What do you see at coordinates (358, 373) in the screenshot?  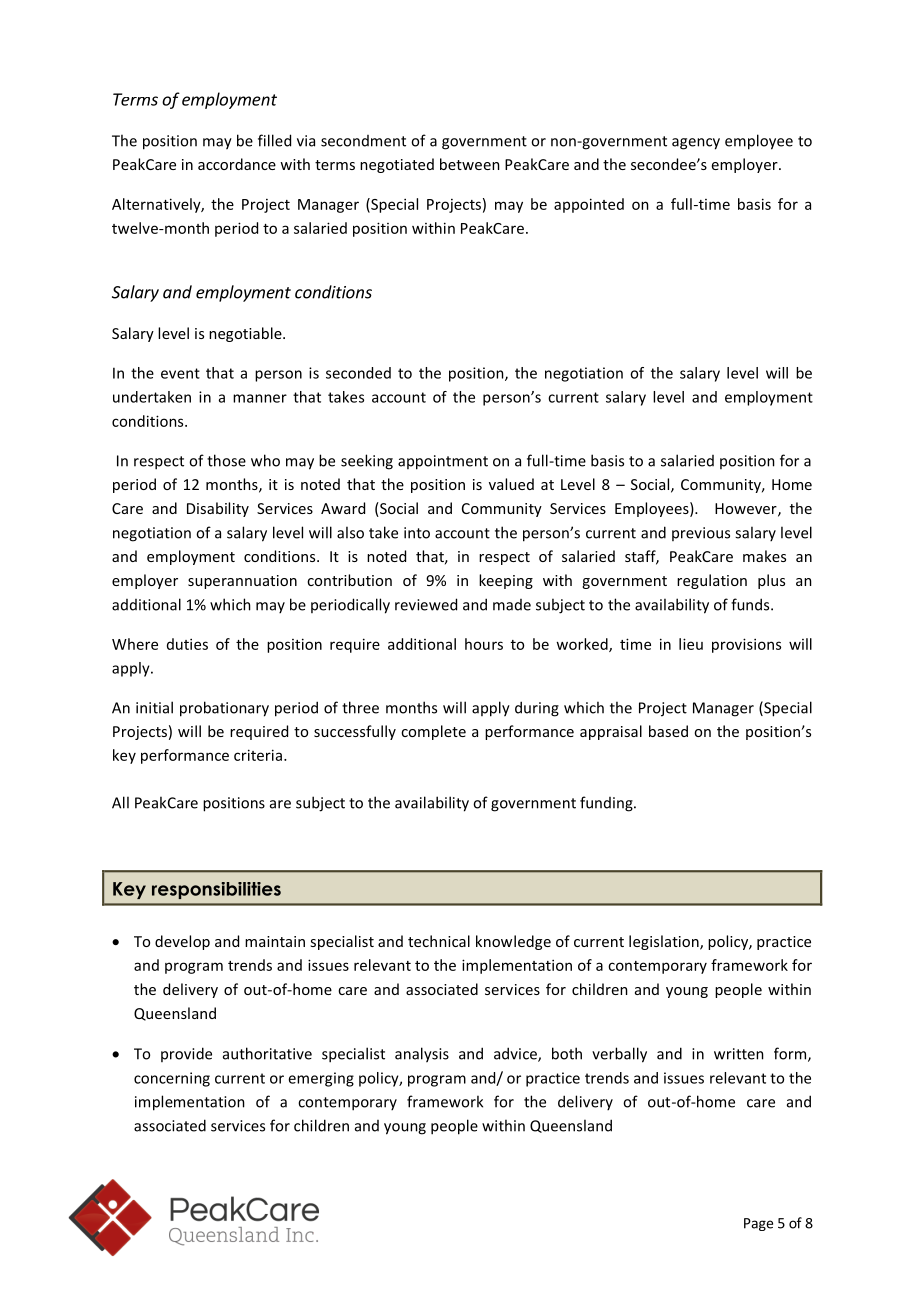 I see `seconded` at bounding box center [358, 373].
